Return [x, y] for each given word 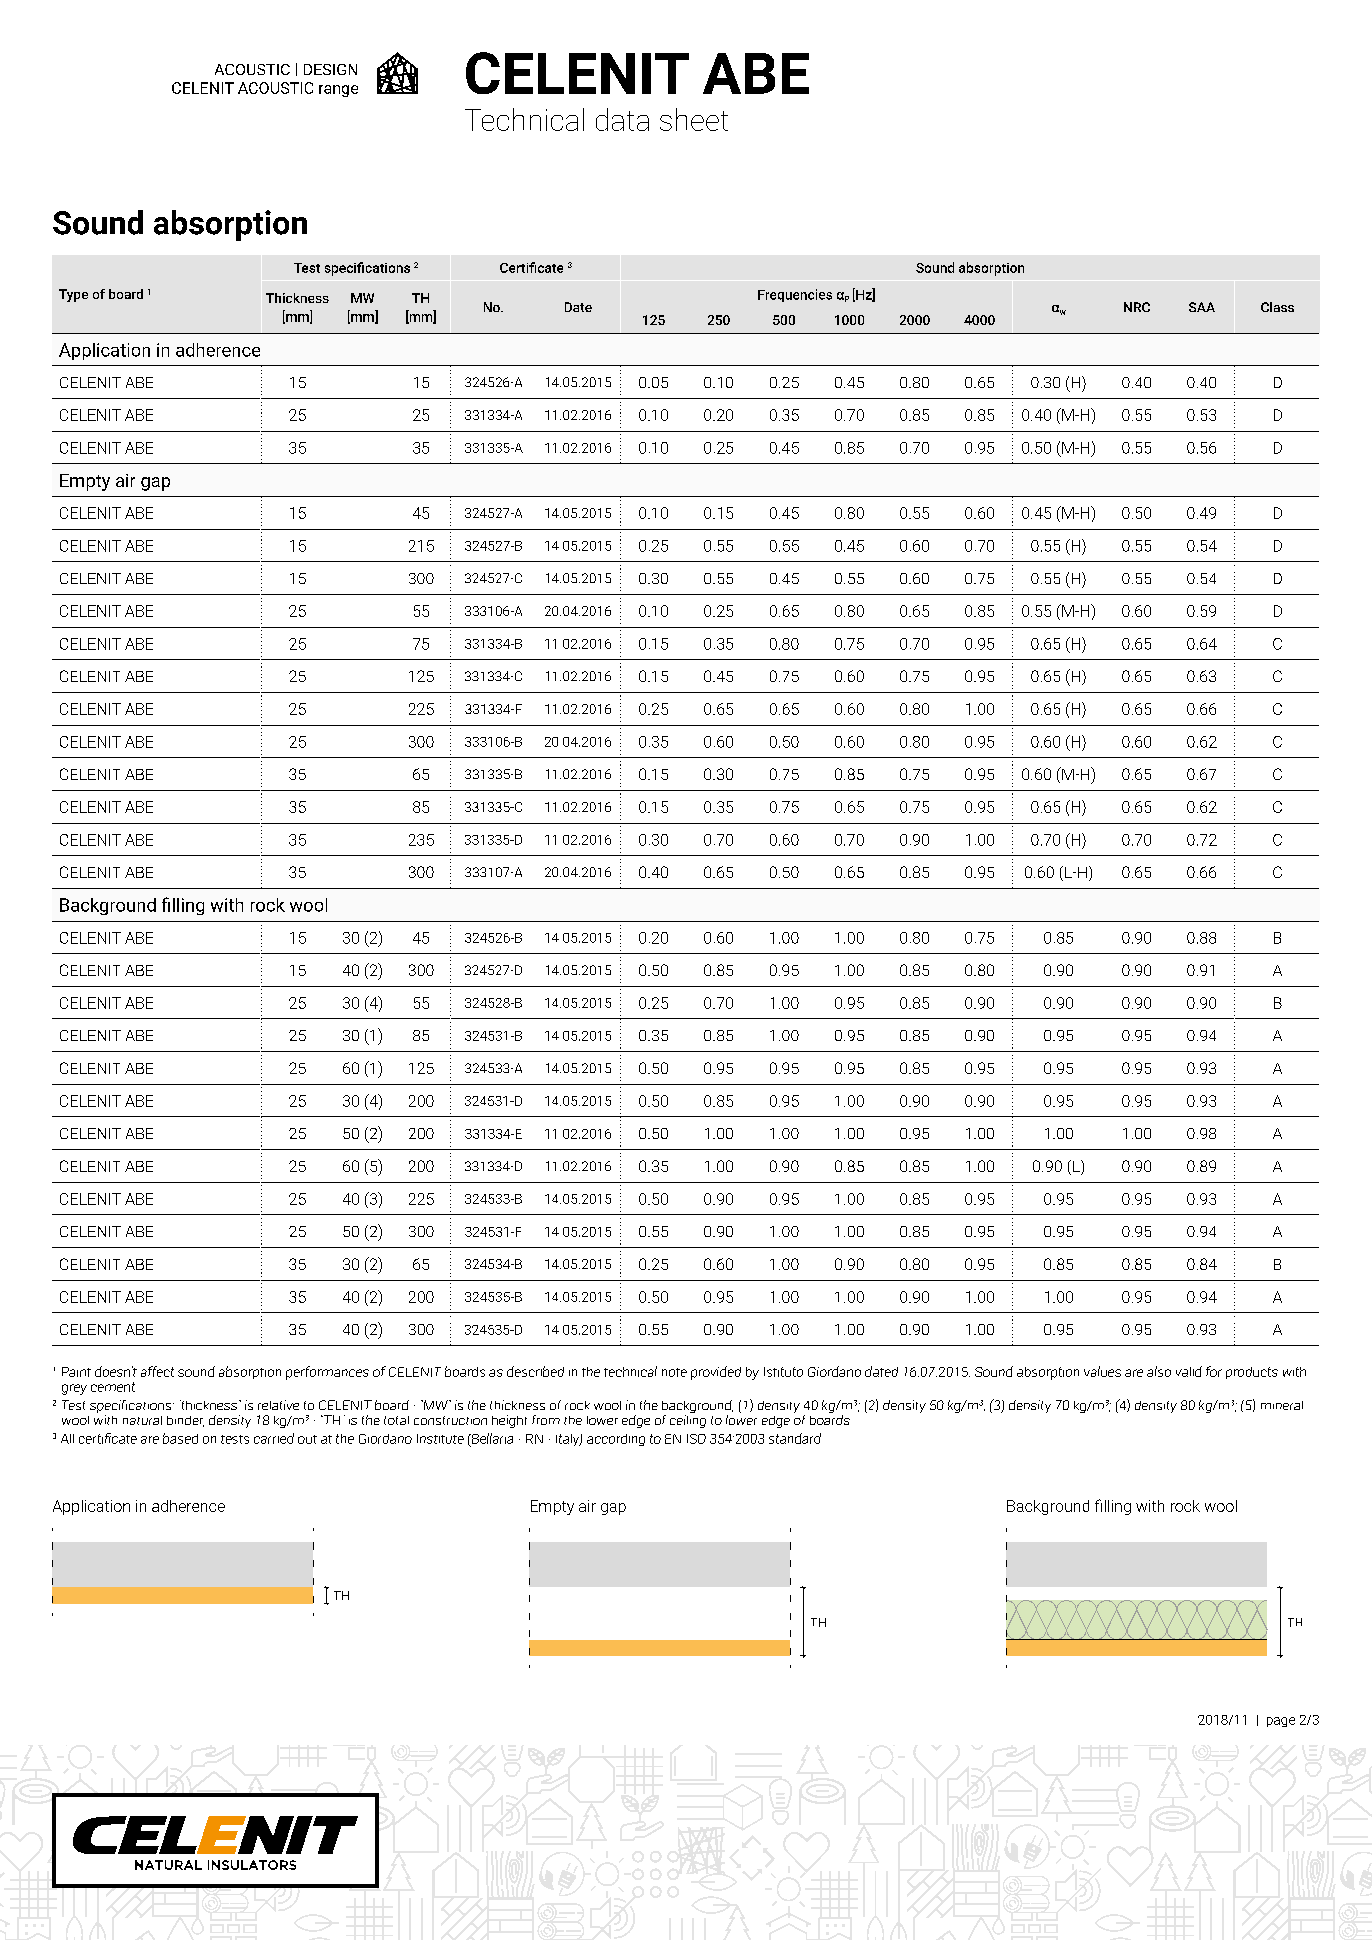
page [1281, 1722]
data [622, 119]
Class [1277, 307]
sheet [694, 119]
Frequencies [795, 295]
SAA [1202, 307]
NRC [1137, 307]
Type [73, 295]
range [338, 91]
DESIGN [330, 69]
